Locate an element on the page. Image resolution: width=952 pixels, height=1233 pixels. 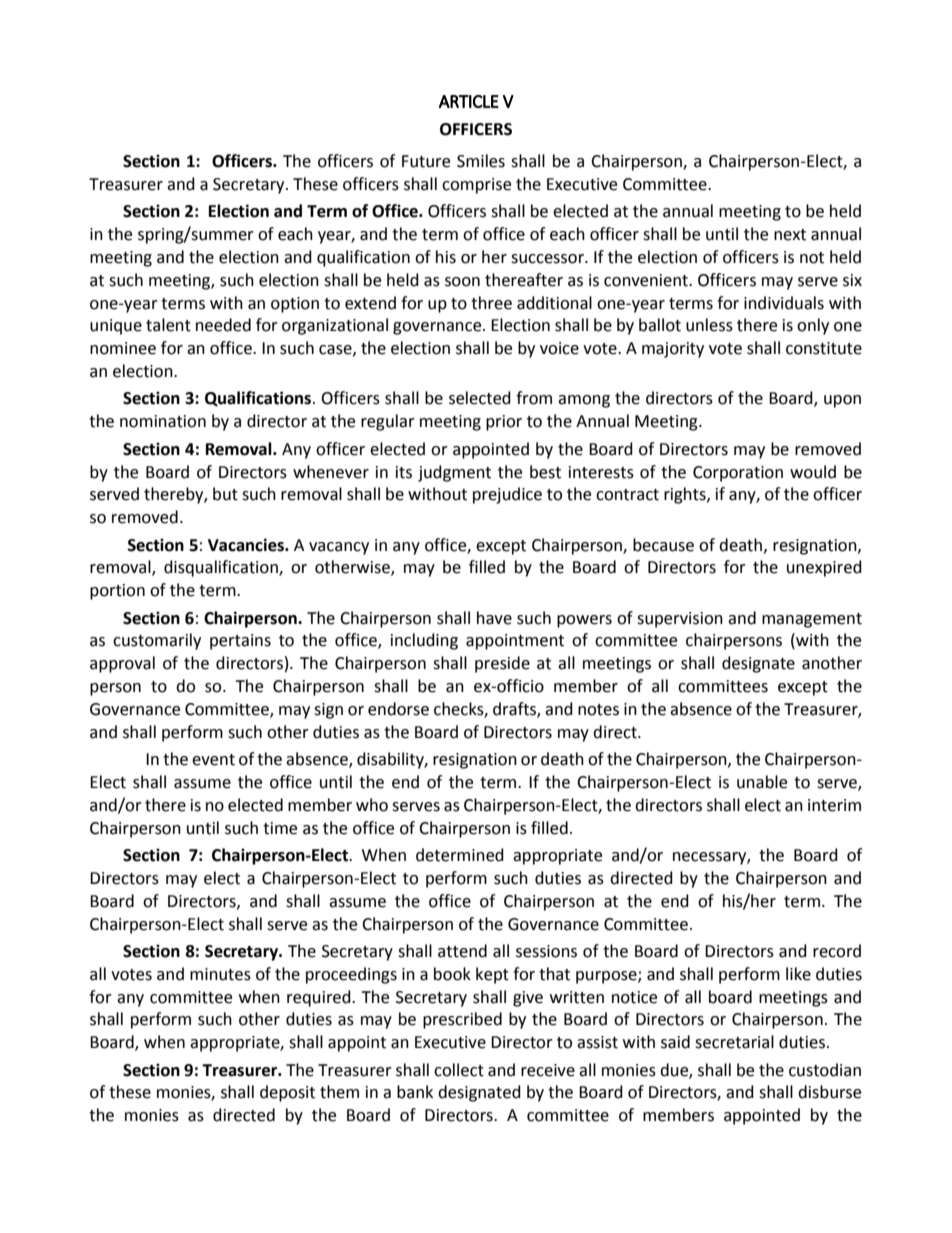
Future is located at coordinates (426, 161).
